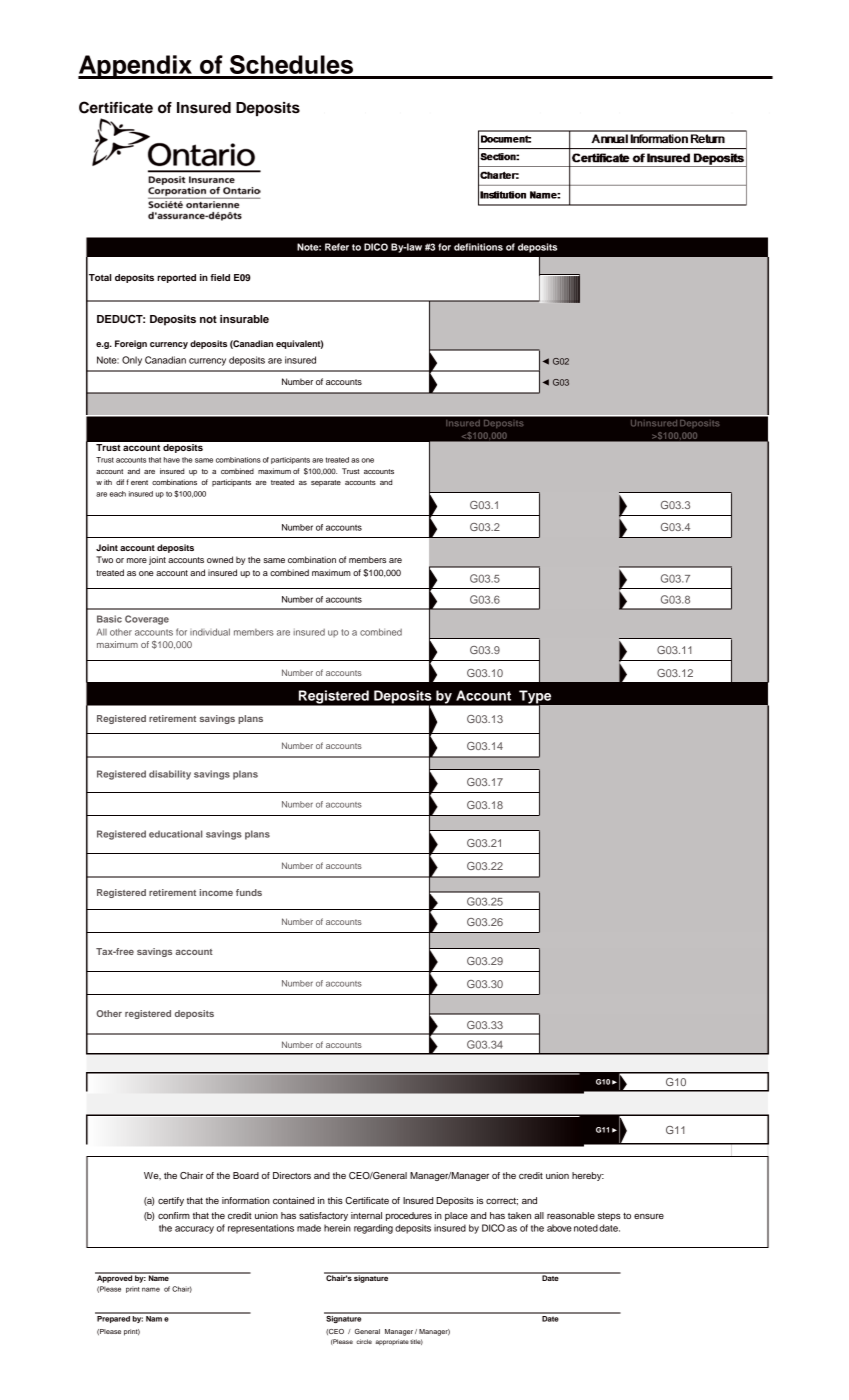  Describe the element at coordinates (478, 247) in the page. I see `definitions` at that location.
